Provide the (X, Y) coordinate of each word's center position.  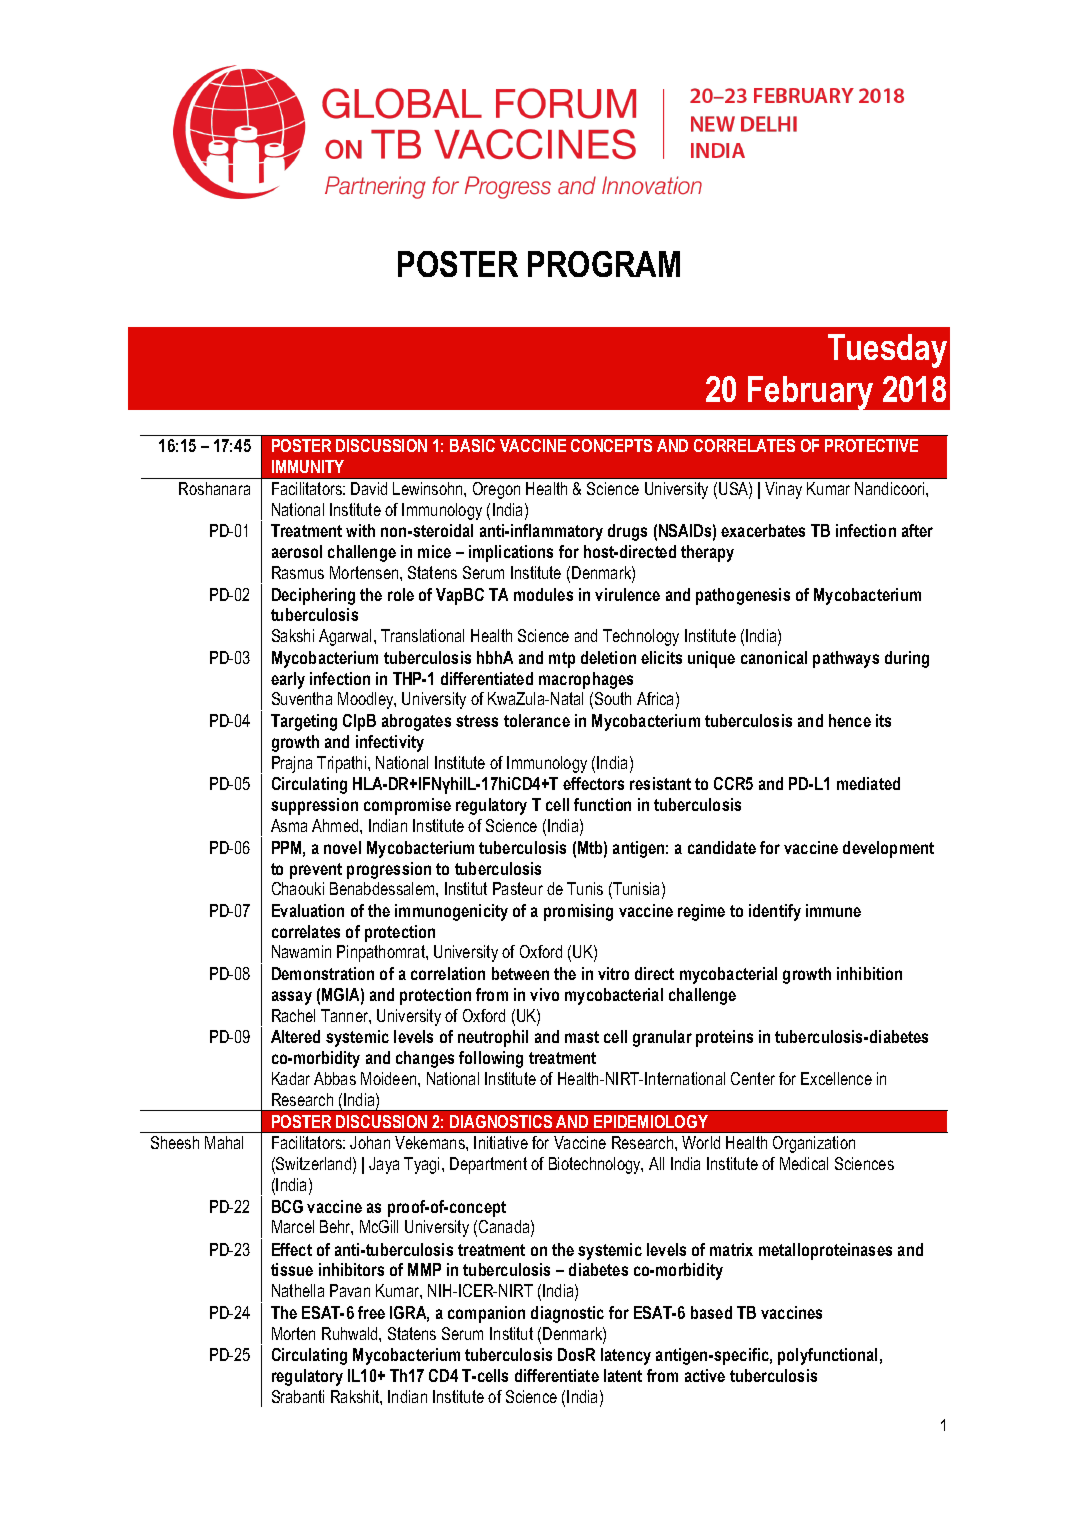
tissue (292, 1269)
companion (486, 1314)
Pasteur (518, 888)
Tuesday (887, 351)
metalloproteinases (825, 1251)
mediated (868, 783)
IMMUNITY (308, 466)
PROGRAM (604, 264)
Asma (289, 825)
